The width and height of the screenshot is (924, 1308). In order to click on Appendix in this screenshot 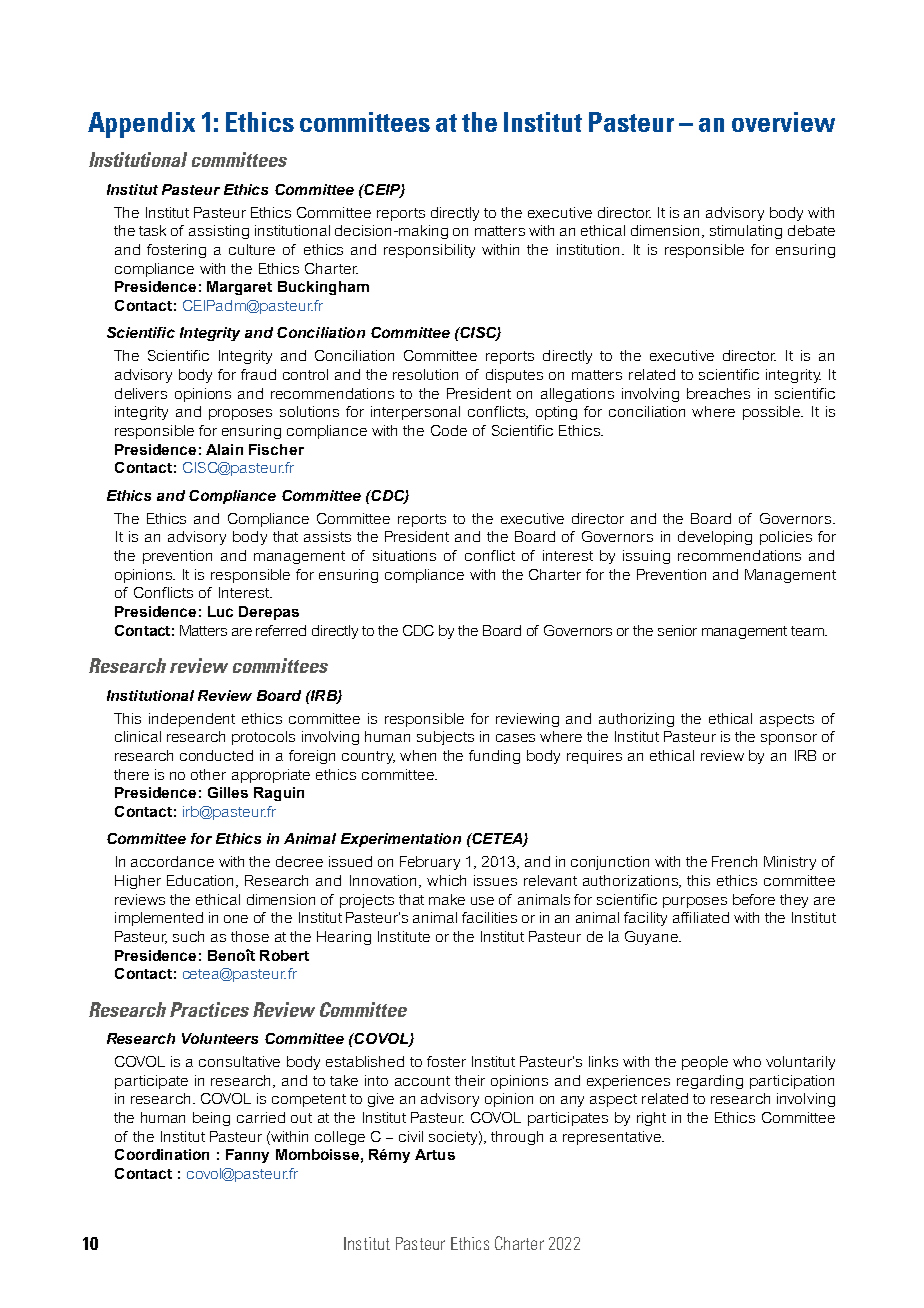, I will do `click(141, 125)`.
